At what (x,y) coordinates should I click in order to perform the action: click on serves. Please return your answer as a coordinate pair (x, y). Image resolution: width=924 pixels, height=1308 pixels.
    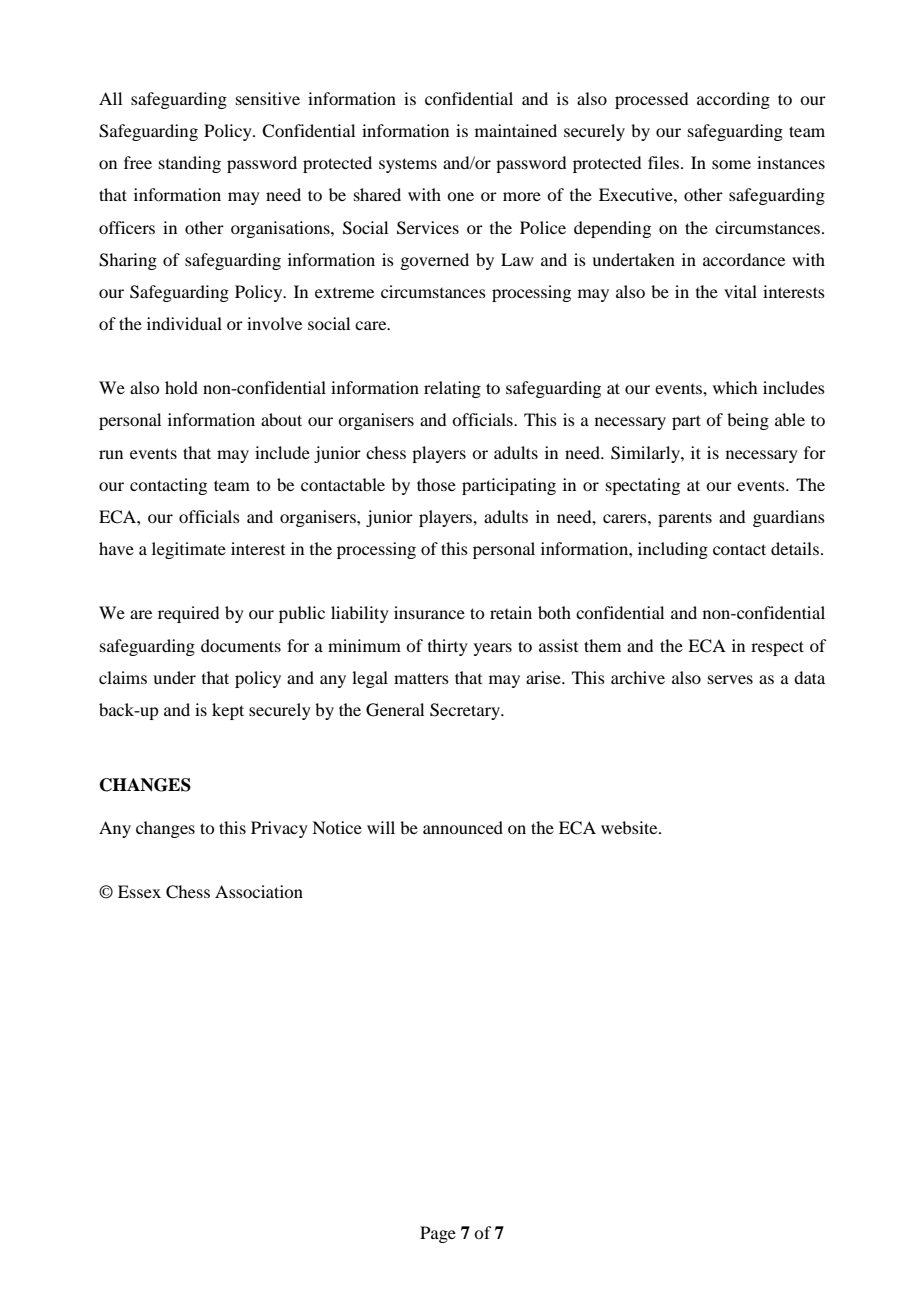
    Looking at the image, I should click on (730, 679).
